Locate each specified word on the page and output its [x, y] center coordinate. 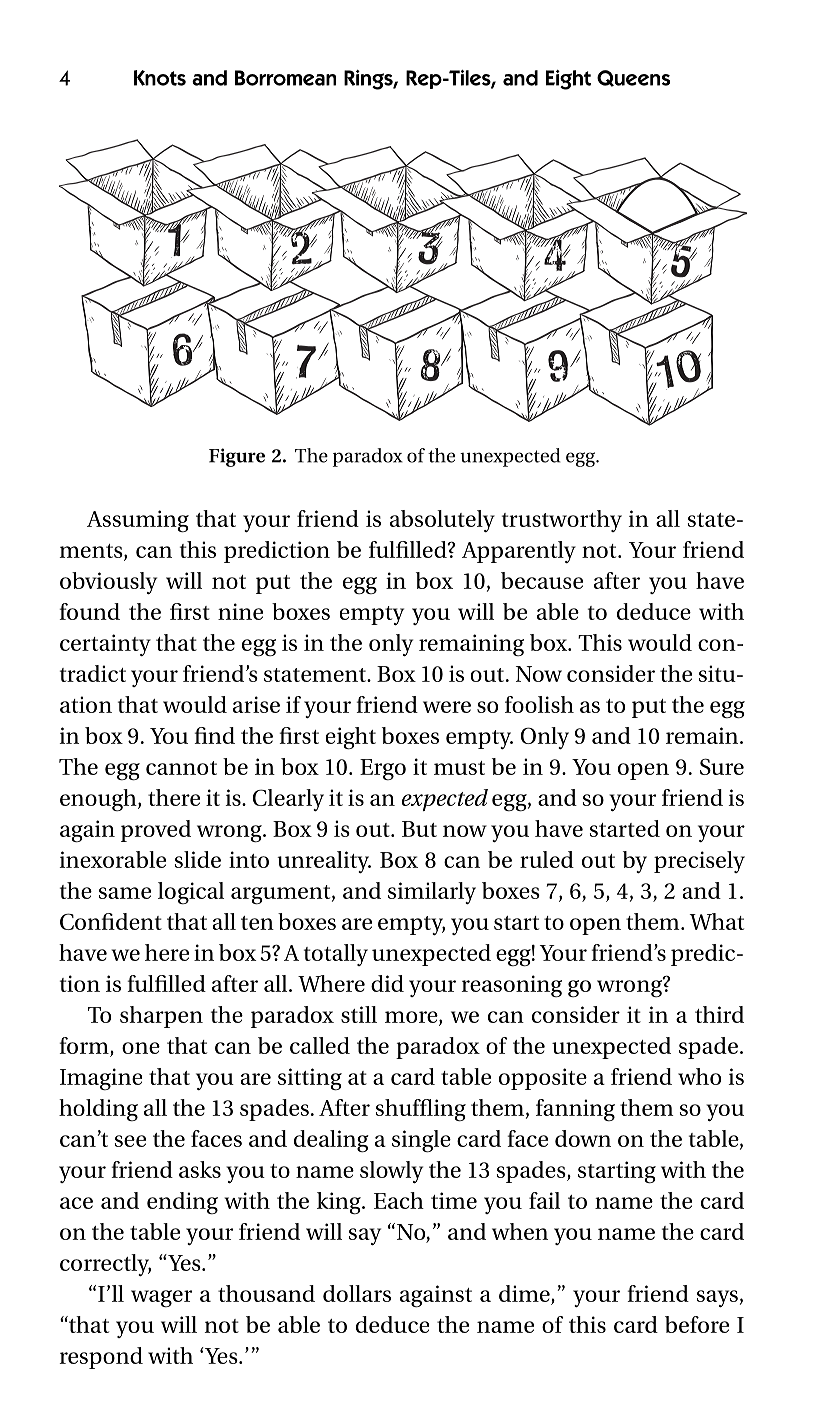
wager [161, 1299]
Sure [722, 766]
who [699, 1076]
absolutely [442, 521]
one [141, 1048]
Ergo [383, 770]
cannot [181, 768]
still [359, 1014]
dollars [357, 1293]
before [697, 1324]
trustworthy [562, 521]
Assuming [138, 521]
